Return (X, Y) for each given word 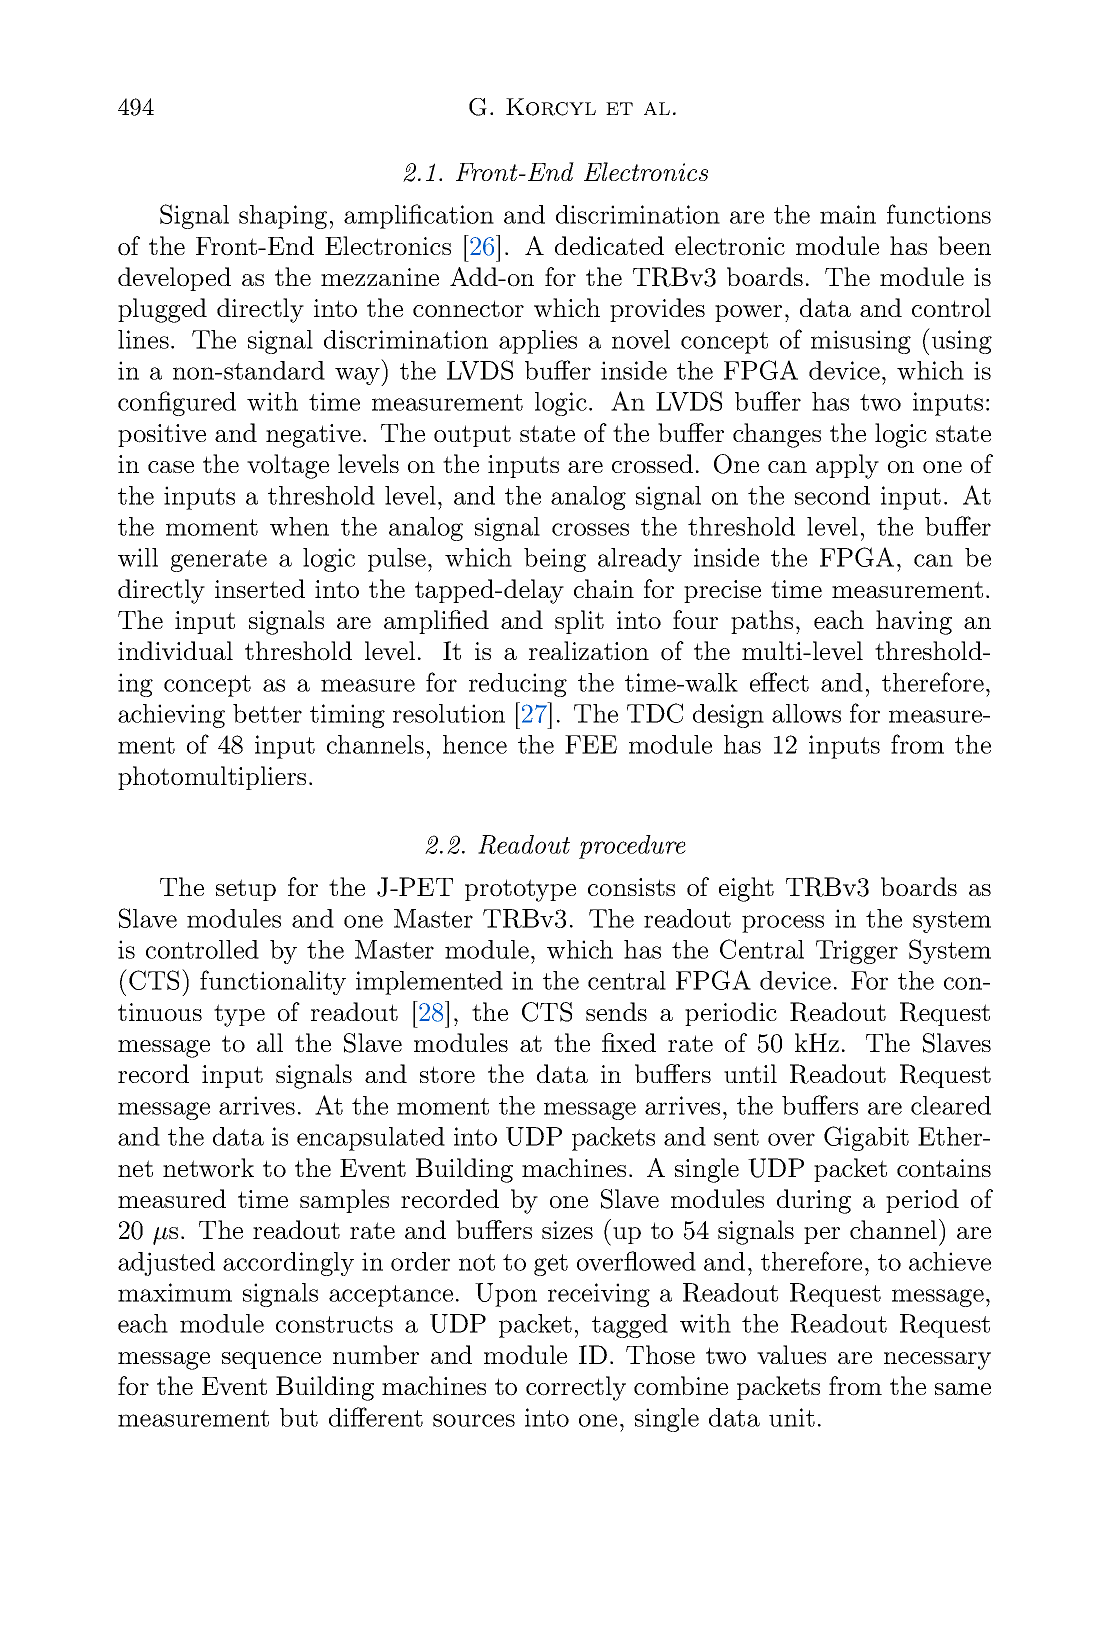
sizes (567, 1230)
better (267, 713)
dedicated (609, 245)
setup (246, 890)
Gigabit (866, 1138)
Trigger (857, 952)
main (848, 214)
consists (631, 887)
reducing (518, 685)
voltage (288, 466)
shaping (283, 217)
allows (806, 713)
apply (847, 466)
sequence (271, 1360)
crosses (590, 529)
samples (344, 1201)
